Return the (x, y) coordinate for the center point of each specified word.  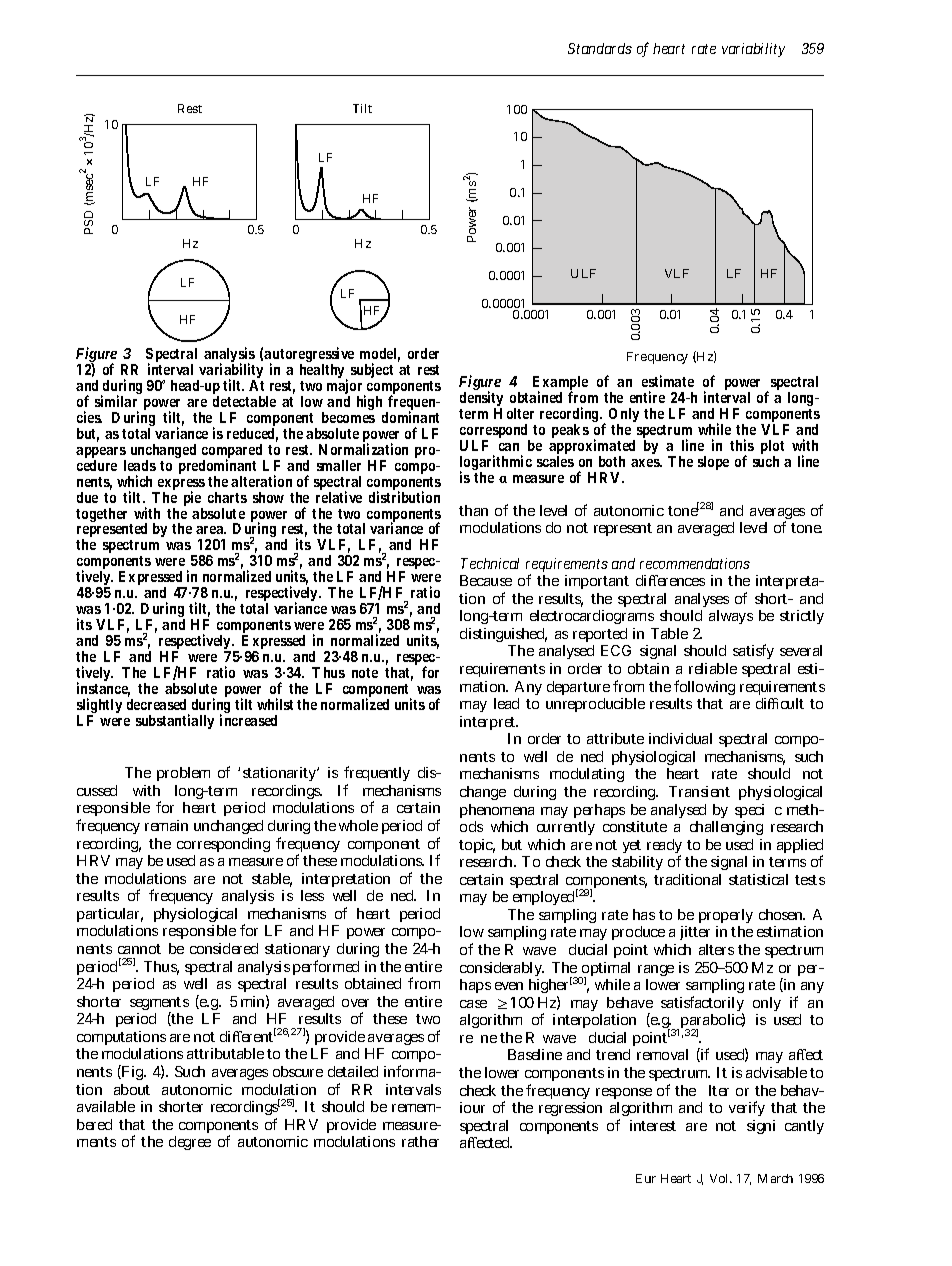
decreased (156, 704)
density (481, 400)
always (731, 617)
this (742, 445)
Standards (600, 48)
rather (420, 1141)
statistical (758, 879)
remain (166, 825)
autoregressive (309, 356)
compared (233, 452)
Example (560, 385)
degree (190, 1143)
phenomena (497, 811)
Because (486, 580)
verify (747, 1108)
